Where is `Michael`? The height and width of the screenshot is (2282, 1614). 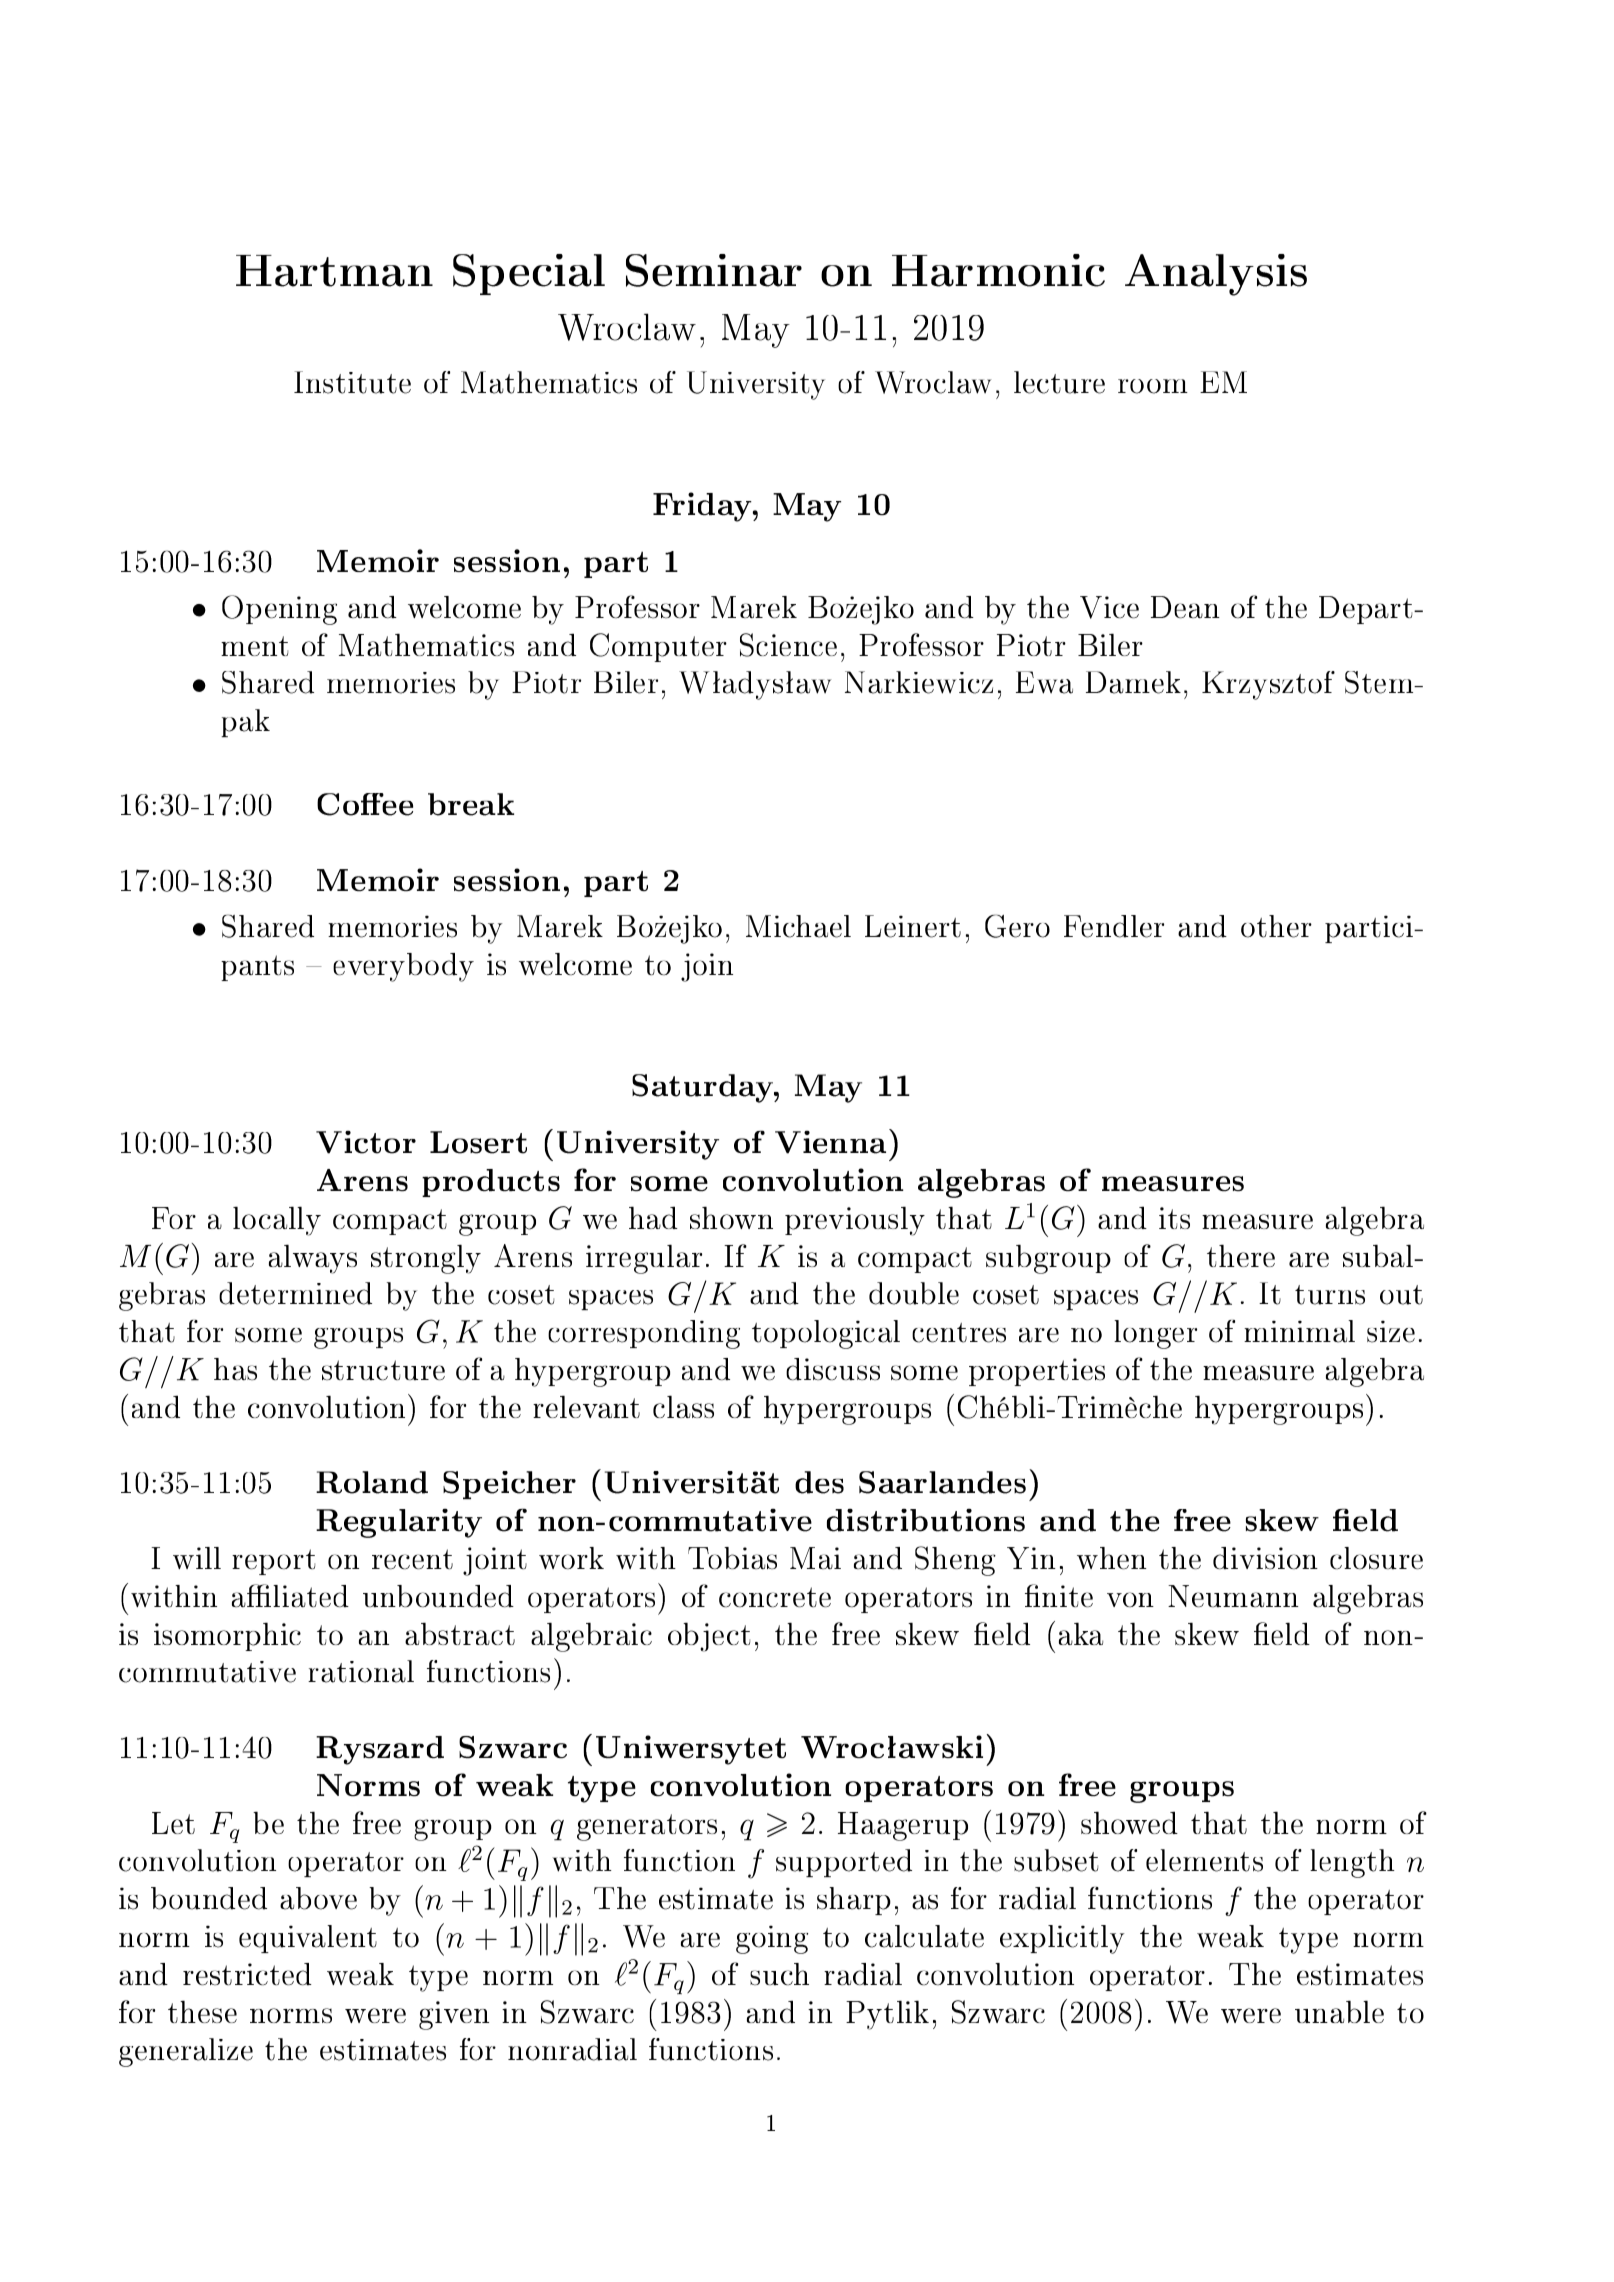
Michael is located at coordinates (798, 926).
